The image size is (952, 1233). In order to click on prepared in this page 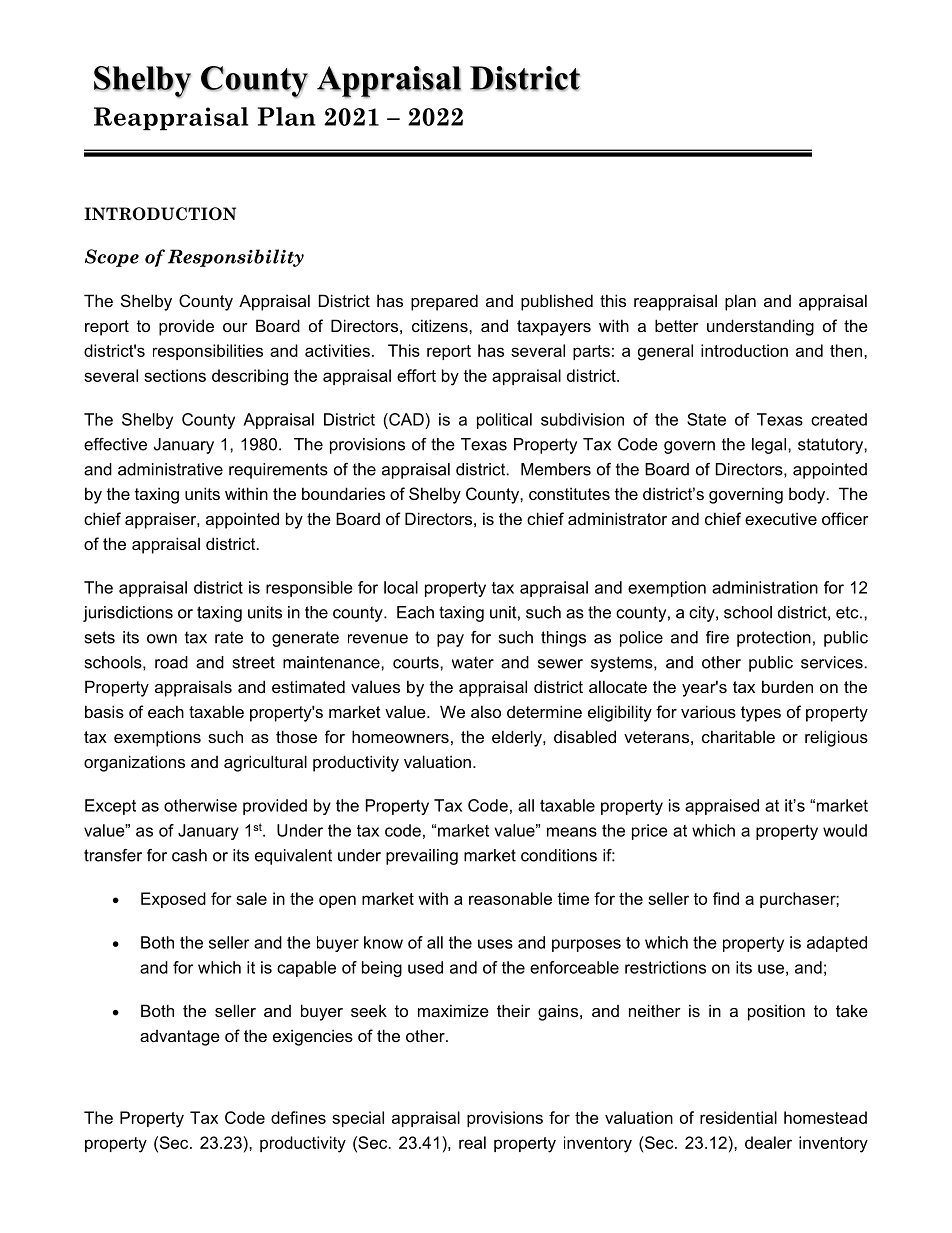, I will do `click(444, 302)`.
